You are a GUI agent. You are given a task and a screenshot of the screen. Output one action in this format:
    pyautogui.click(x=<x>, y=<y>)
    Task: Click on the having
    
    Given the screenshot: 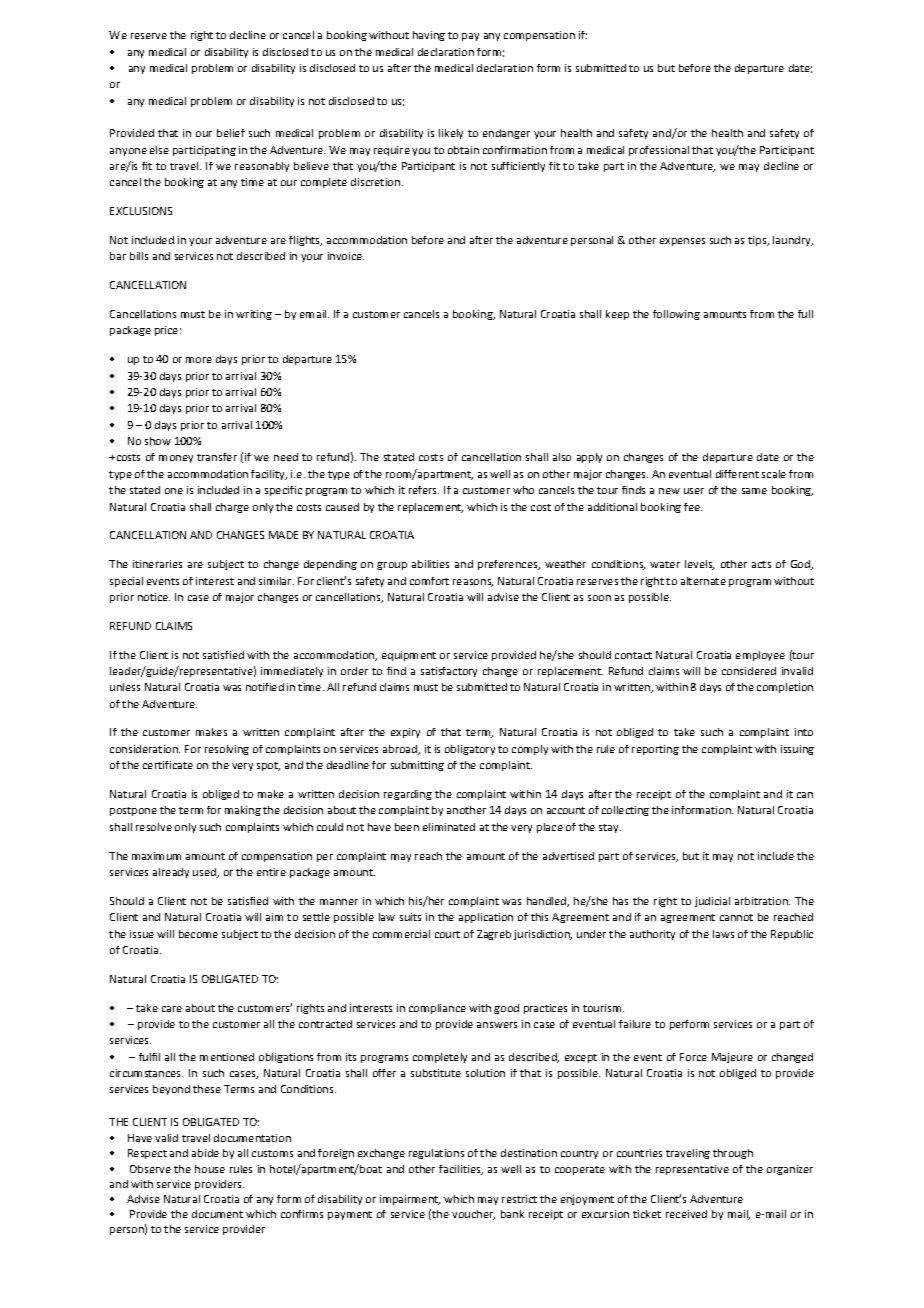 What is the action you would take?
    pyautogui.click(x=429, y=36)
